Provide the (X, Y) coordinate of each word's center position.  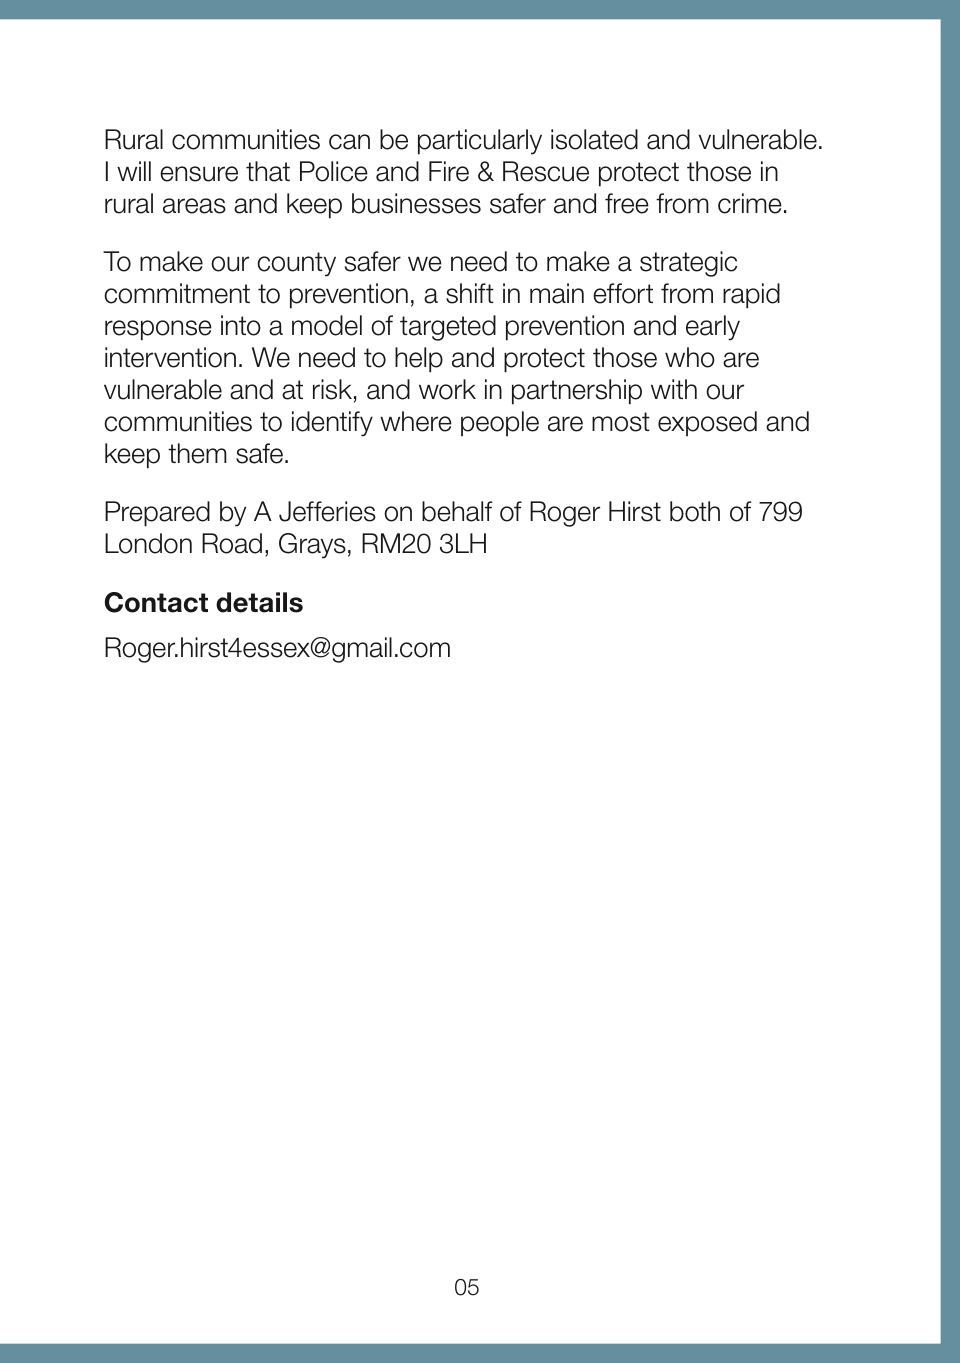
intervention (170, 357)
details (259, 602)
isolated (594, 139)
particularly (480, 142)
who (690, 357)
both (695, 511)
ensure (199, 174)
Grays (312, 546)
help (419, 360)
